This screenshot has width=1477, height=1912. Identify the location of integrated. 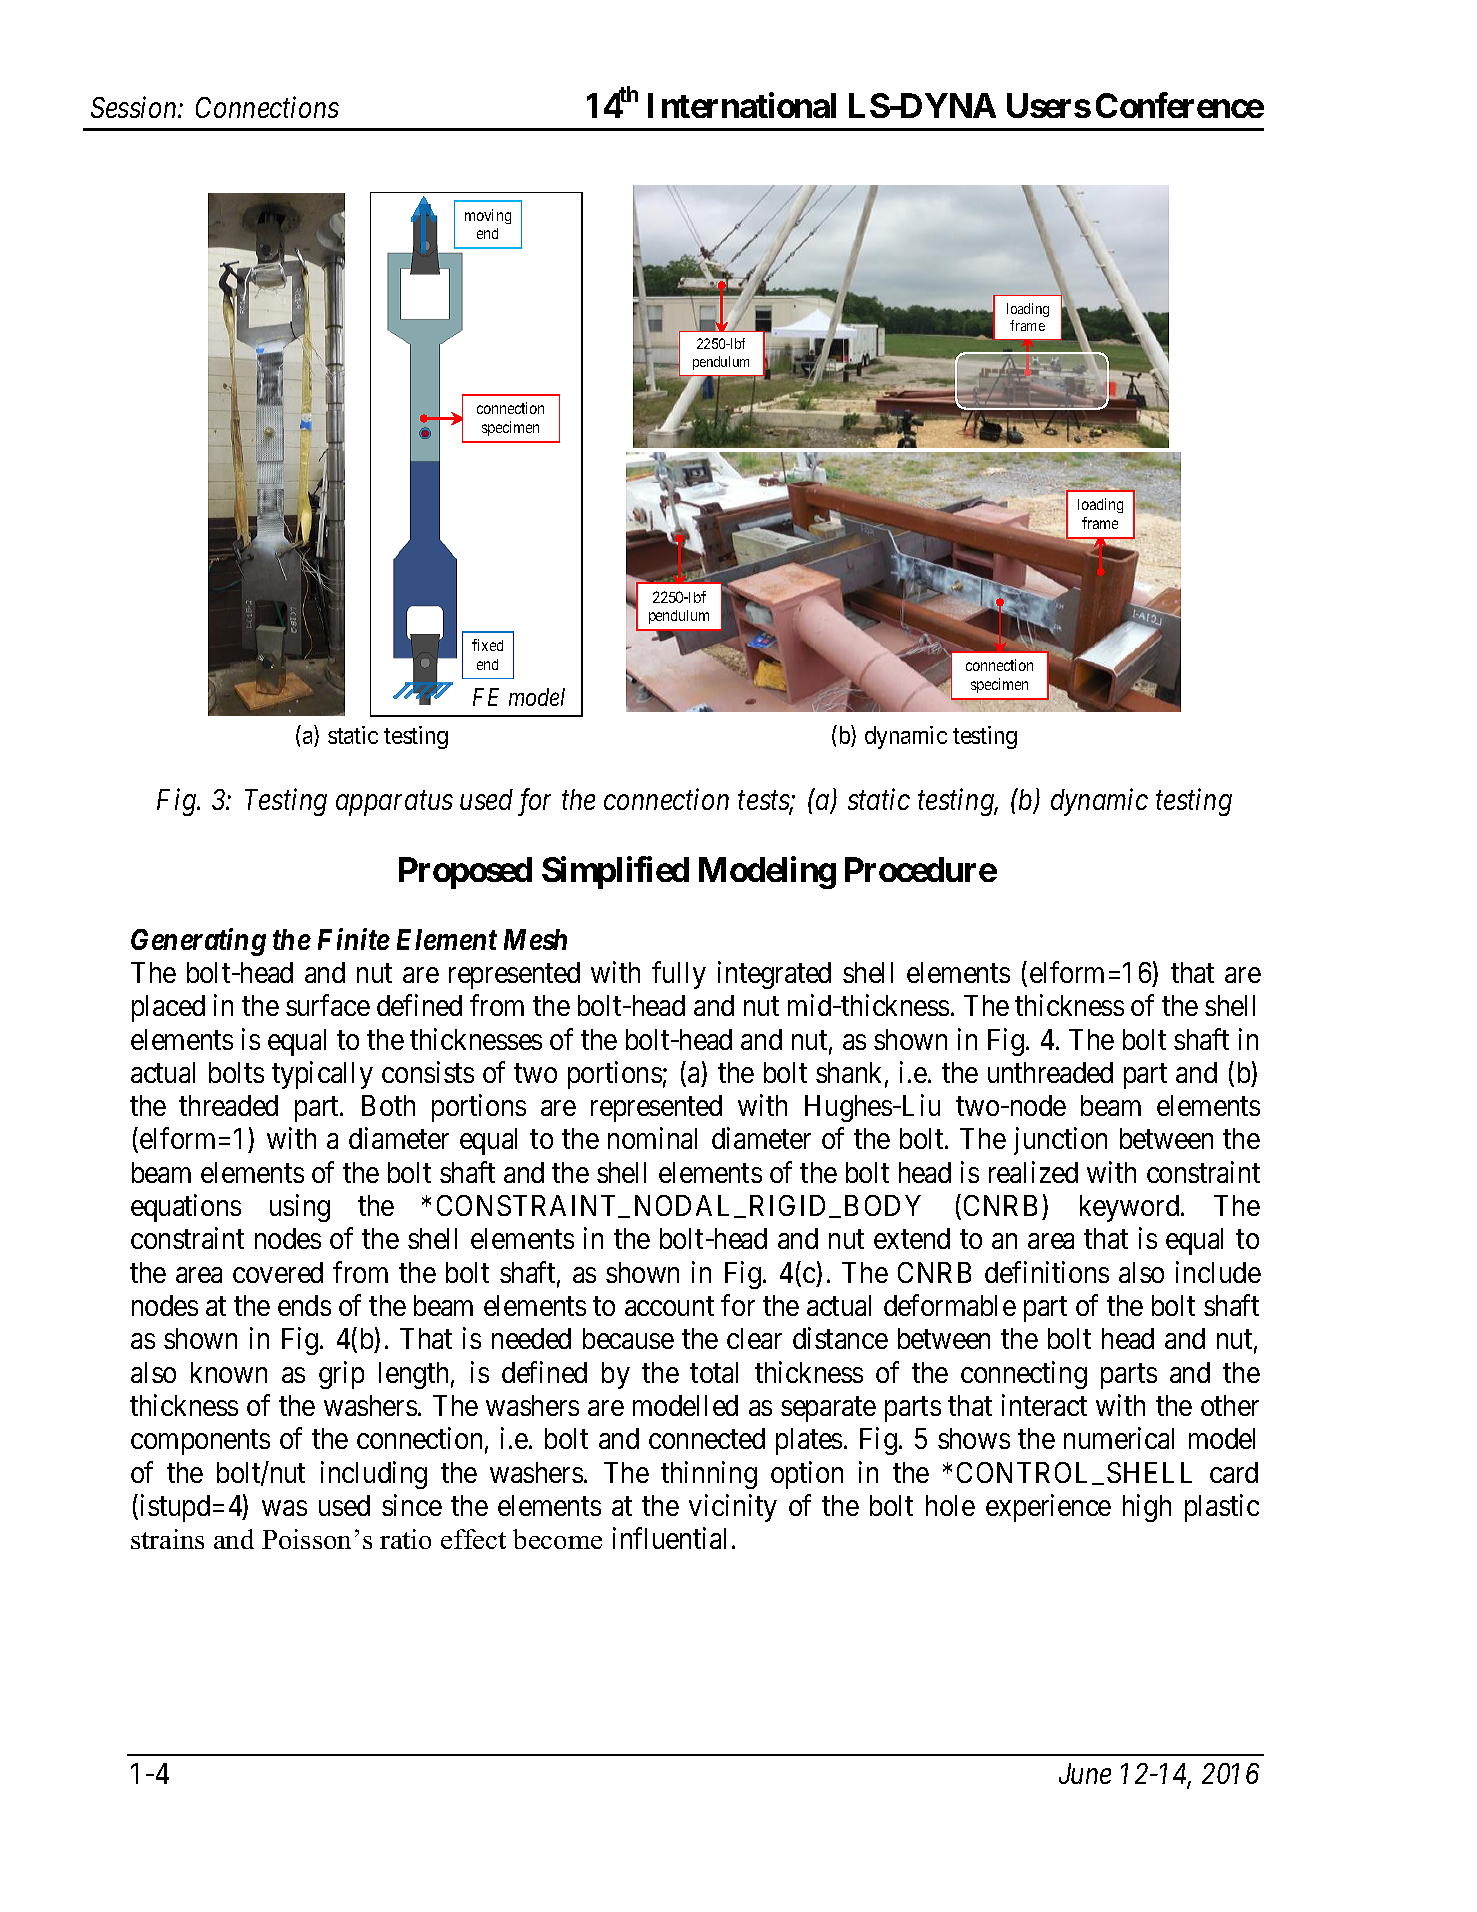
(774, 975).
